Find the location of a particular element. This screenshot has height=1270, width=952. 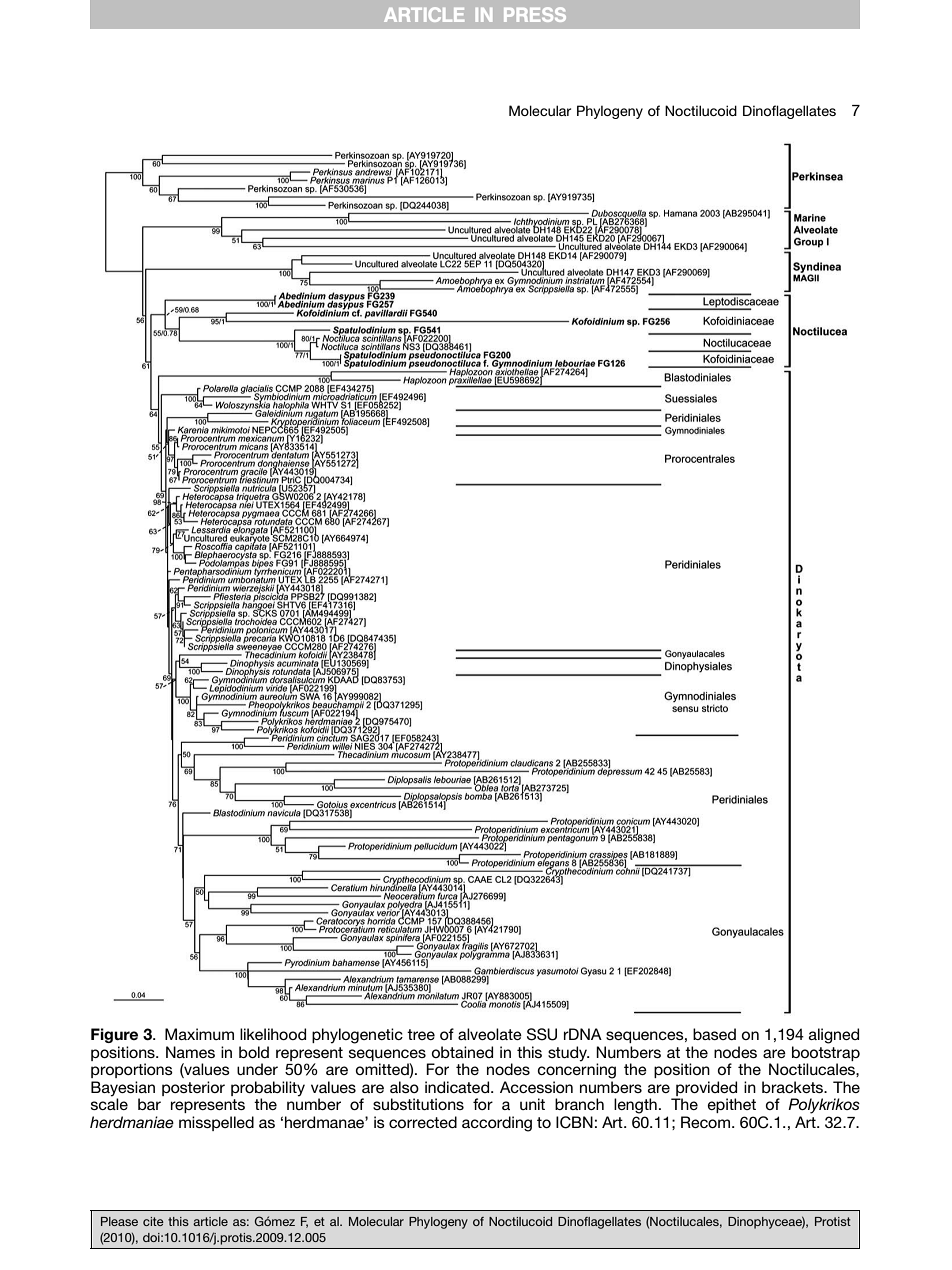

bootstrap is located at coordinates (826, 1053).
